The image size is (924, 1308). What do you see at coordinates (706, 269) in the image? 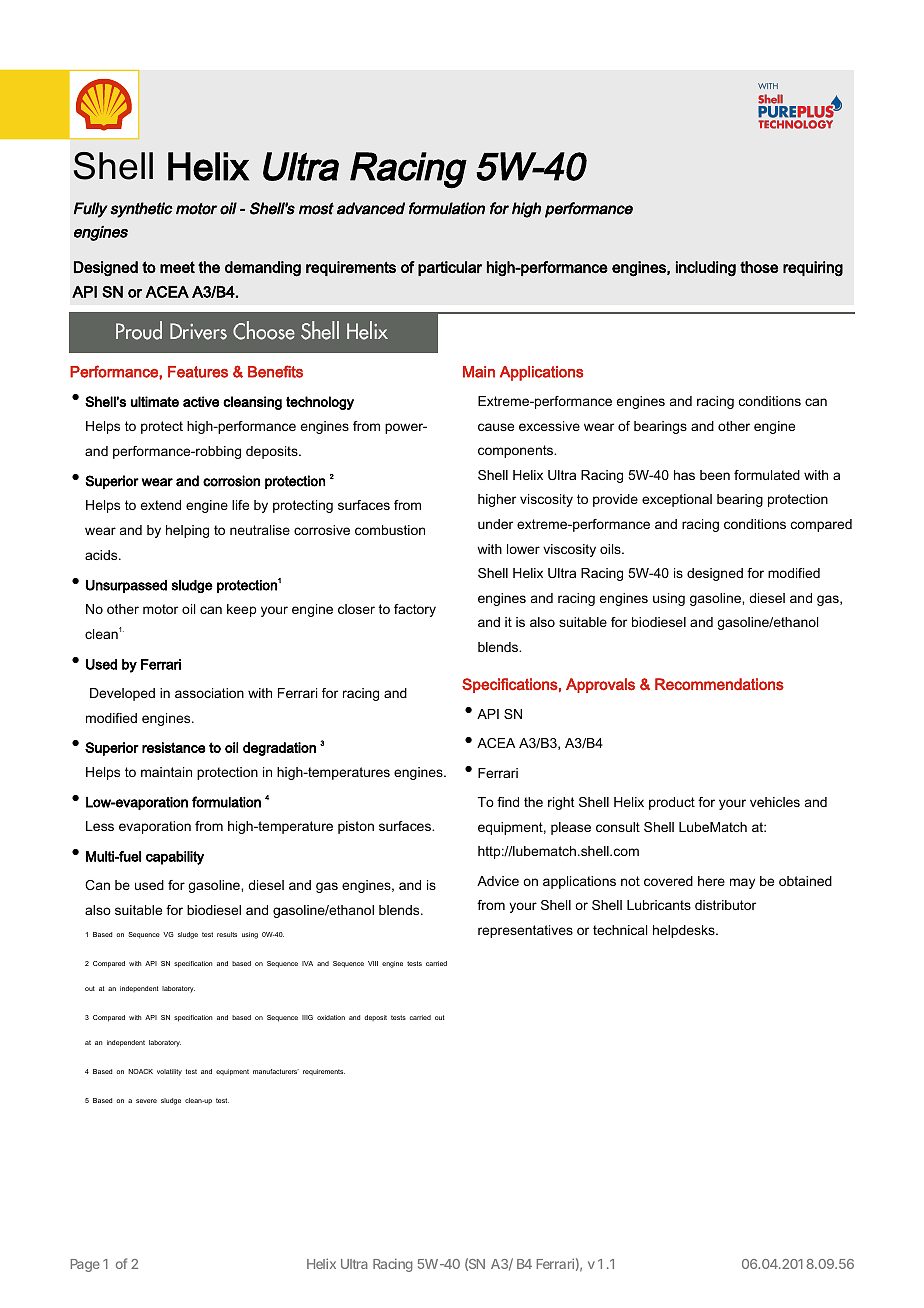
I see `including` at bounding box center [706, 269].
